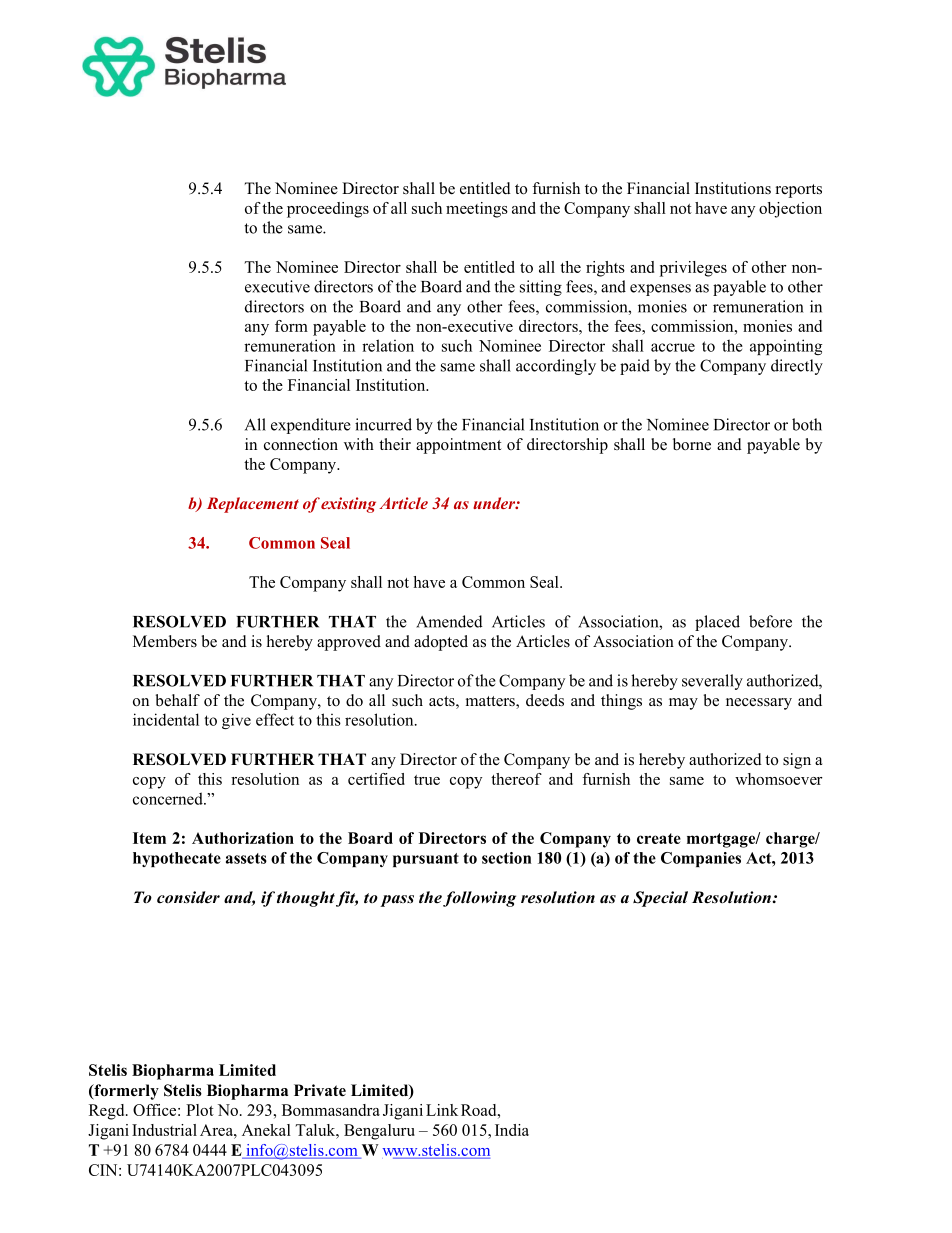 This document has height=1233, width=952. I want to click on whomsoever, so click(779, 779).
